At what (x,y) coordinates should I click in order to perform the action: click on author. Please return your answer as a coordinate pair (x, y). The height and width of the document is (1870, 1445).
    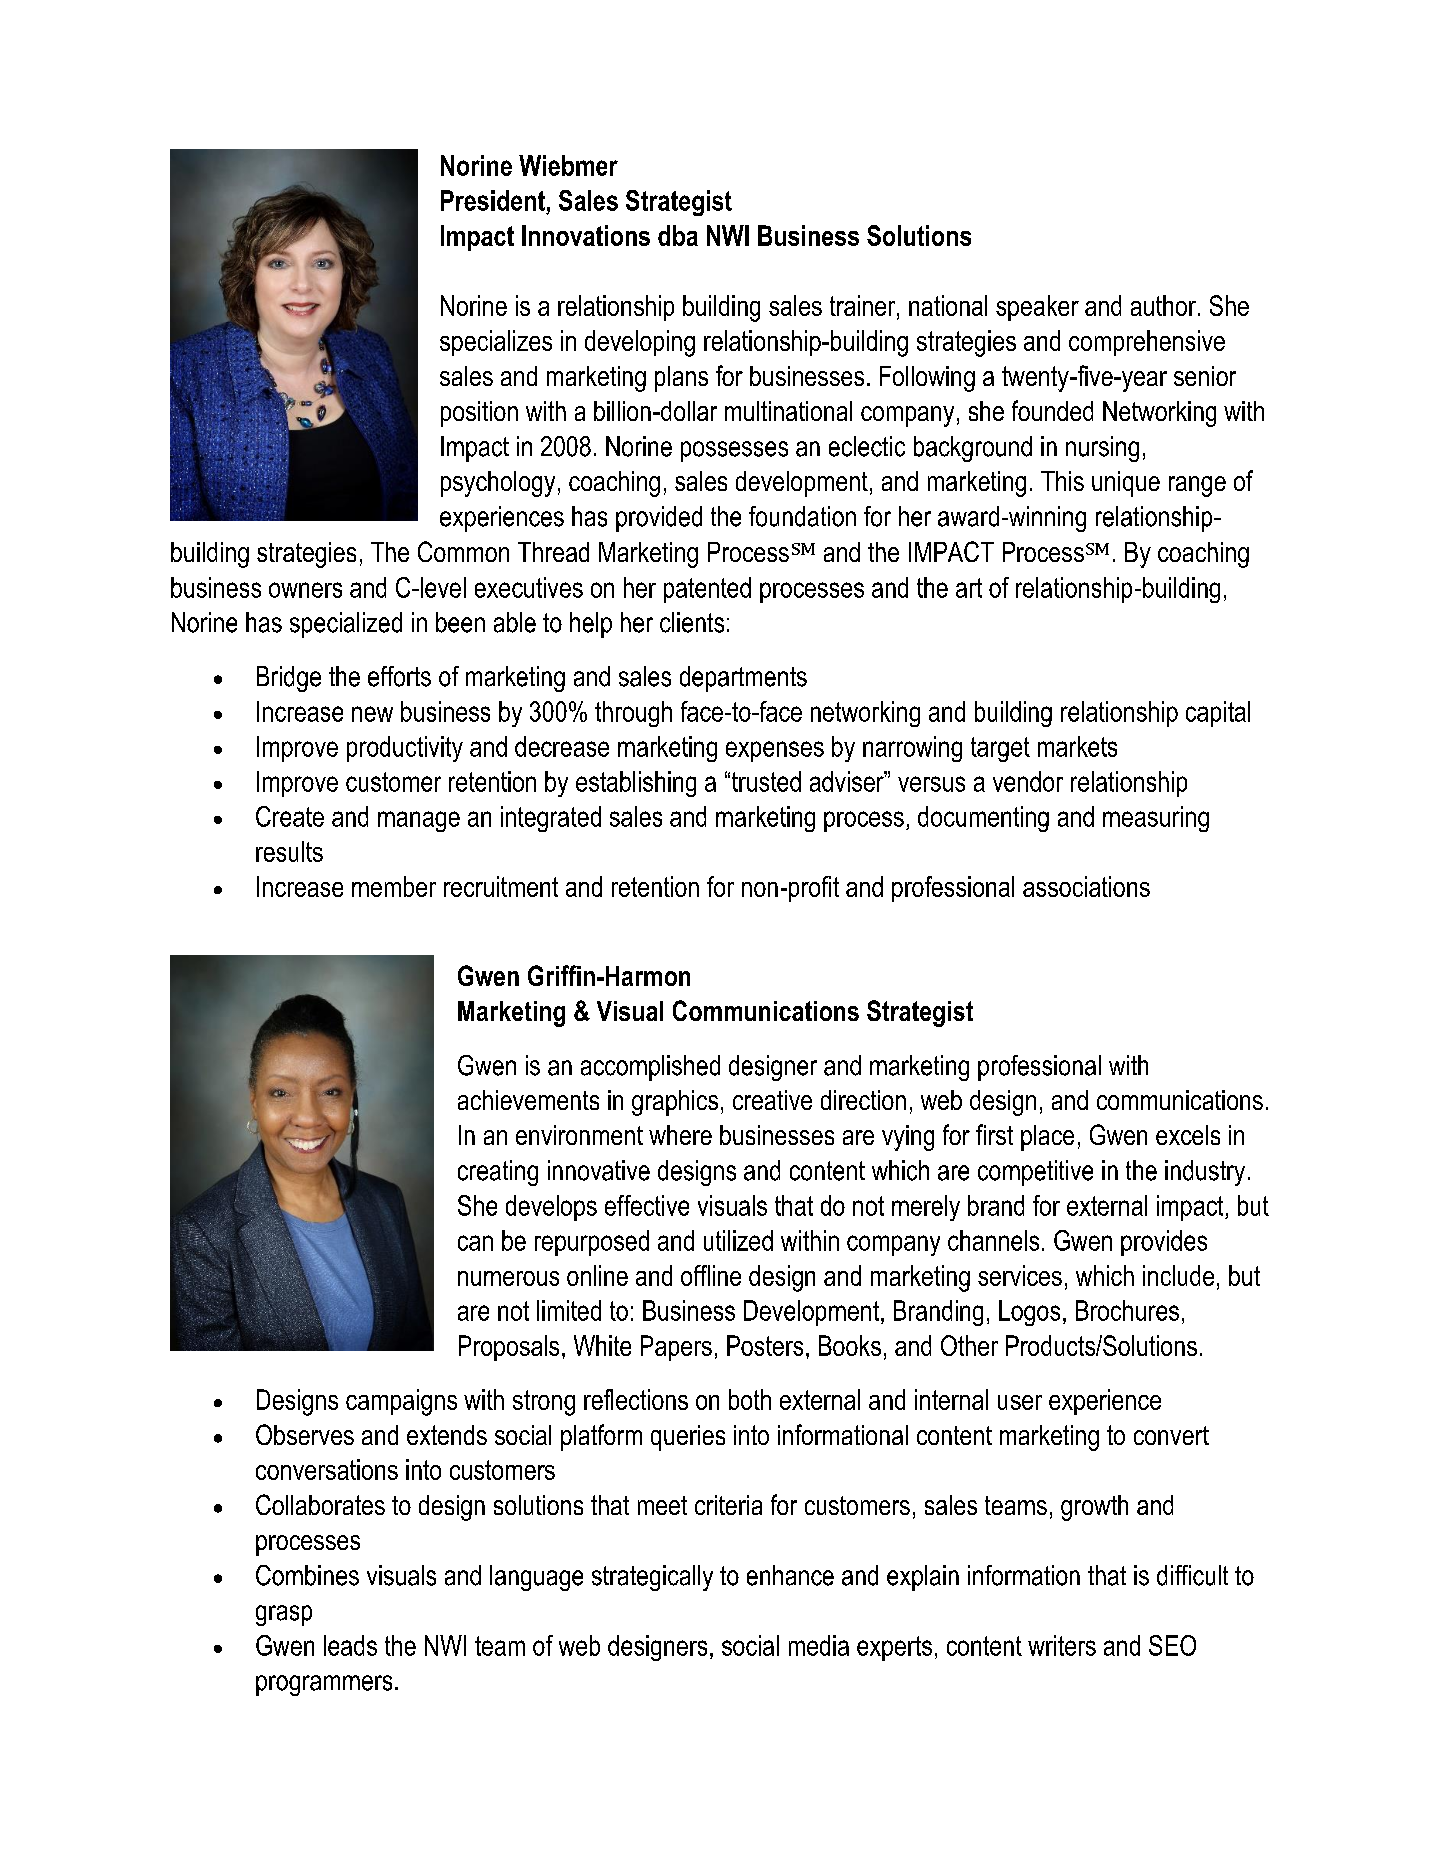
    Looking at the image, I should click on (1163, 305).
